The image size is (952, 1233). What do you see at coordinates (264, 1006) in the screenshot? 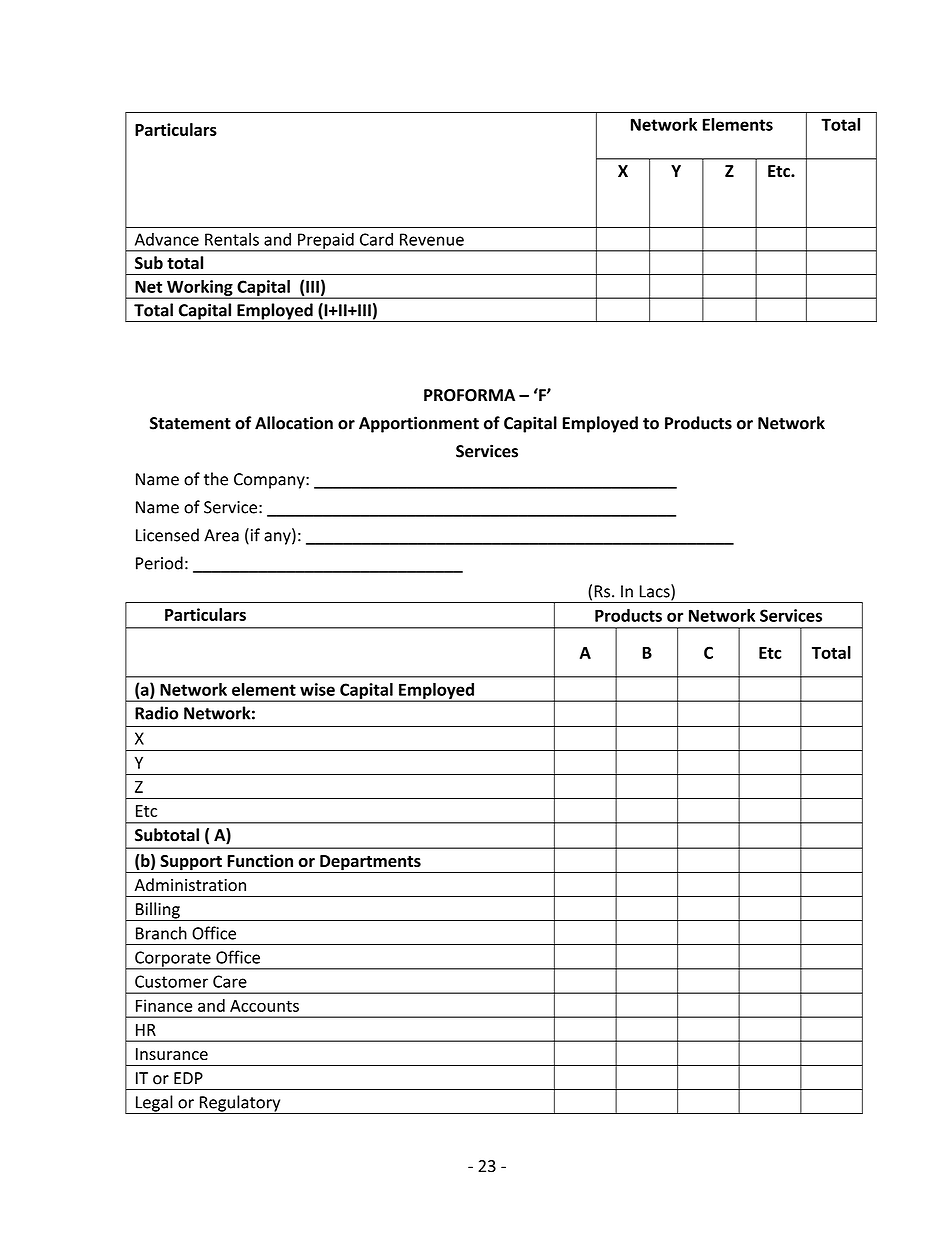
I see `Accounts` at bounding box center [264, 1006].
